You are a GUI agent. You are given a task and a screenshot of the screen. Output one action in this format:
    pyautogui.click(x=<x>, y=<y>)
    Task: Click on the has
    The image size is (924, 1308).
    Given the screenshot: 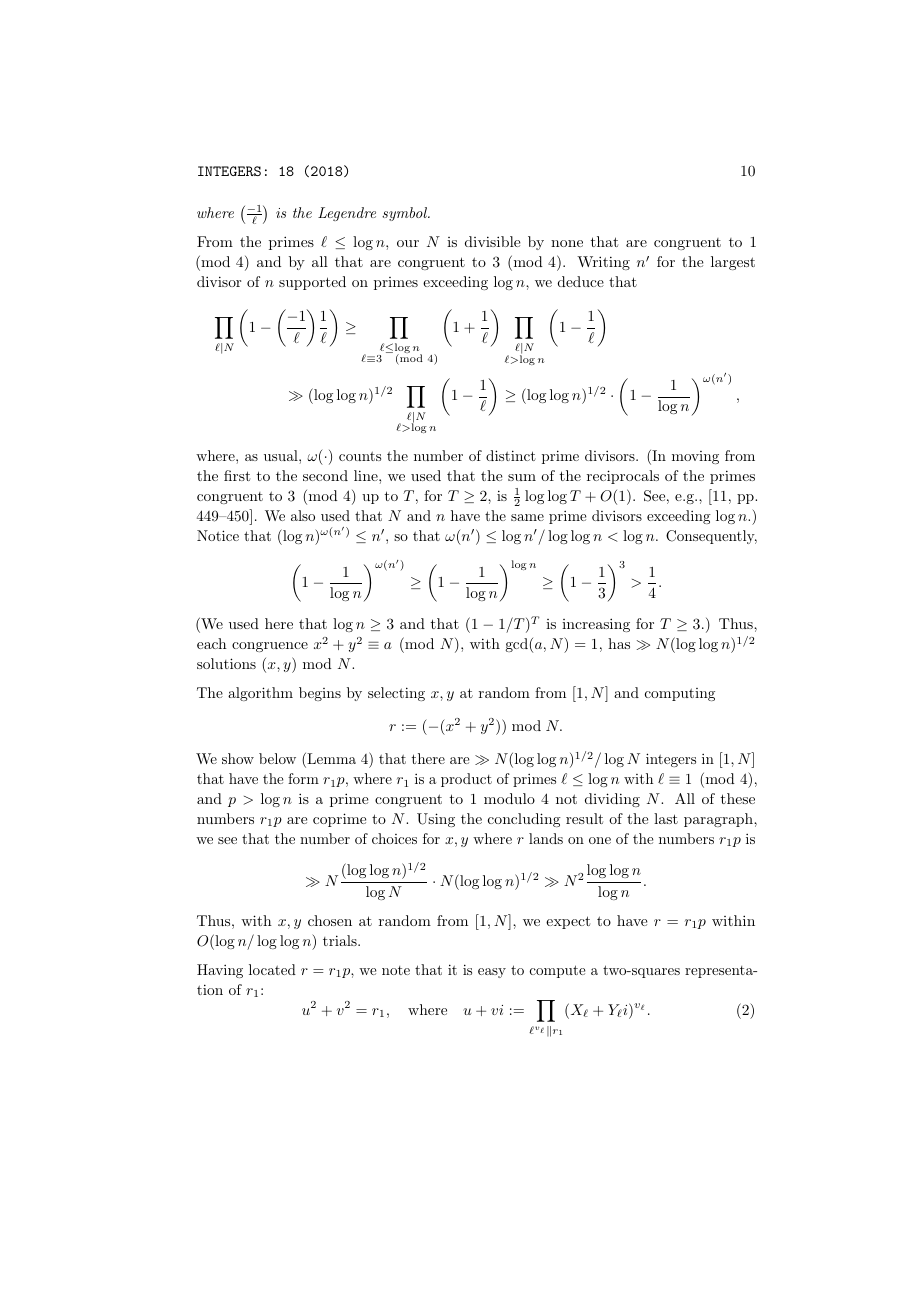 What is the action you would take?
    pyautogui.click(x=619, y=643)
